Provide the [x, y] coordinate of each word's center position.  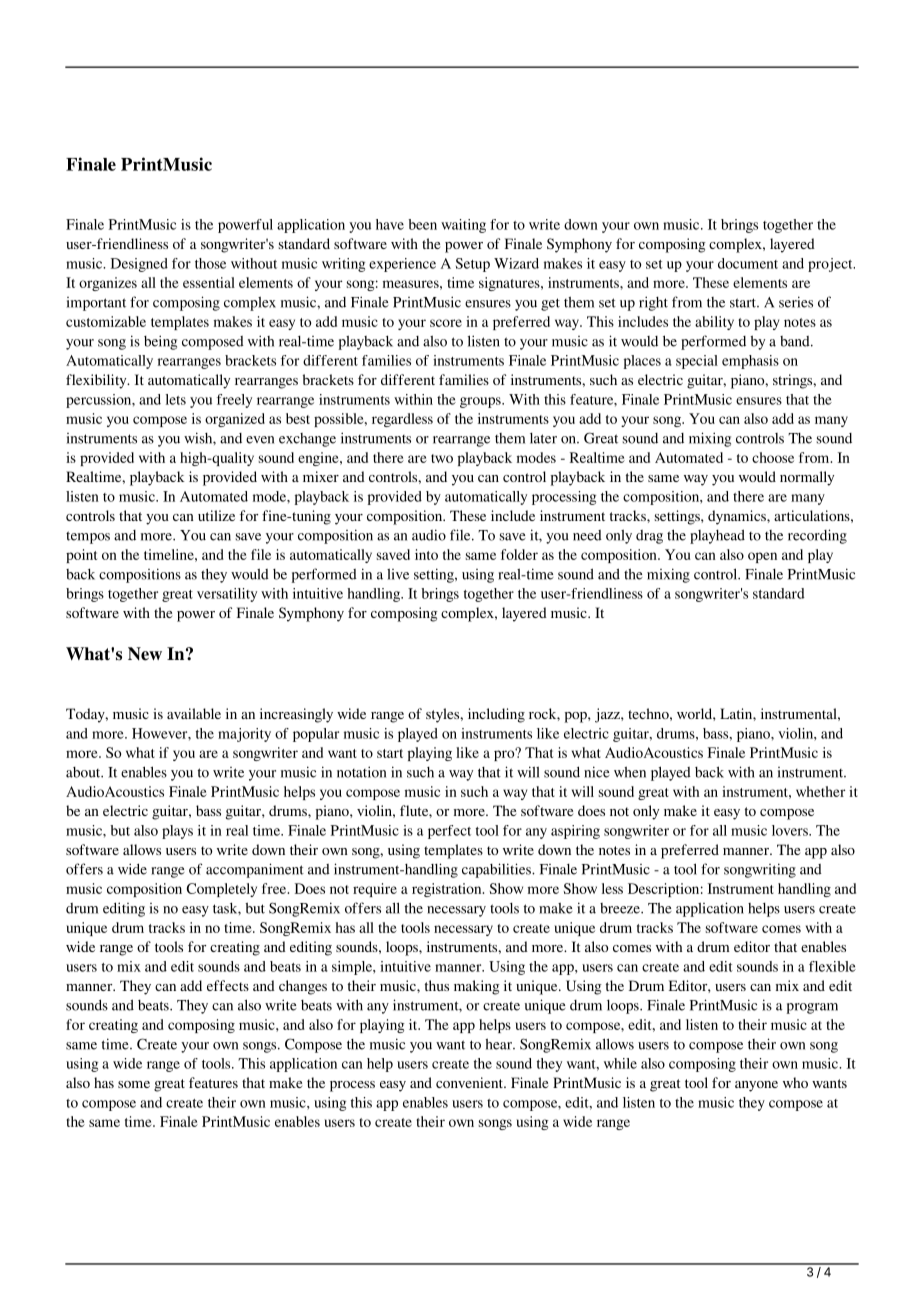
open [762, 557]
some [134, 1084]
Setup [473, 265]
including [496, 715]
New [145, 654]
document [748, 263]
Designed [139, 265]
